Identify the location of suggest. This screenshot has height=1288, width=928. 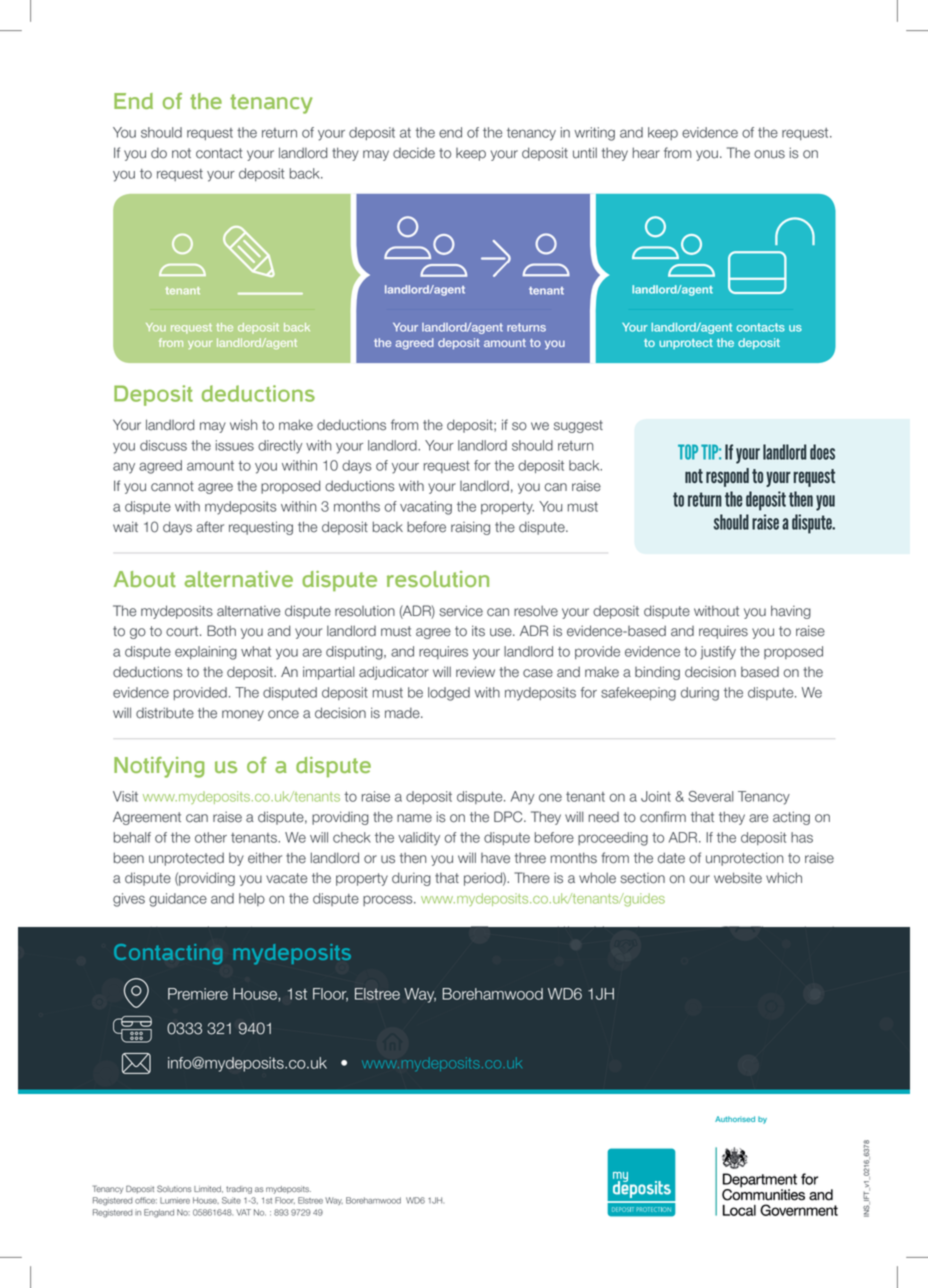
(578, 426).
